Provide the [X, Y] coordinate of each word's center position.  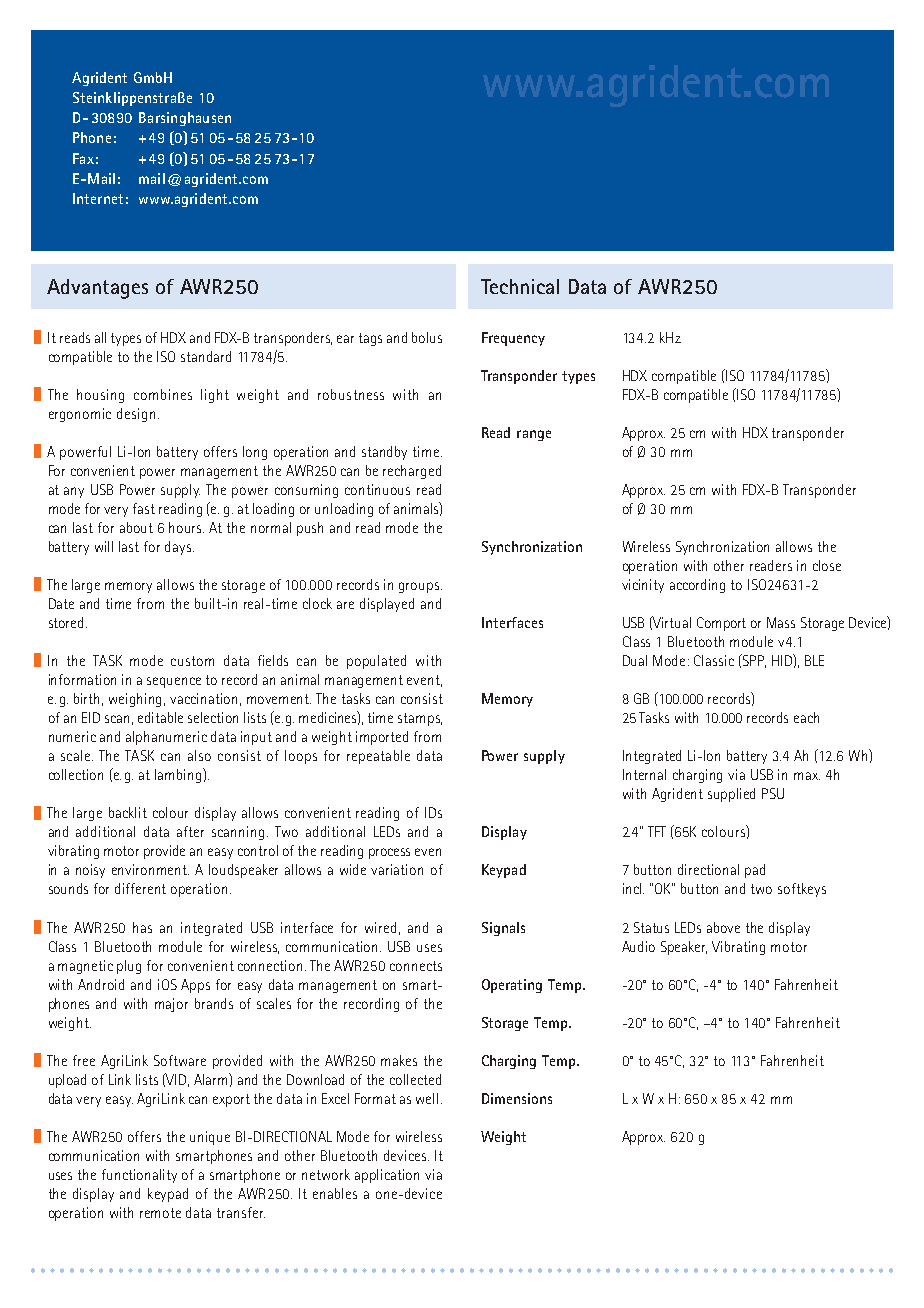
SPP [753, 661]
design [136, 415]
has [142, 927]
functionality [139, 1176]
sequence [174, 682]
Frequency [513, 339]
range [534, 435]
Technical [520, 286]
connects [416, 966]
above [723, 927]
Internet [98, 198]
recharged [412, 472]
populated [376, 662]
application [387, 1176]
